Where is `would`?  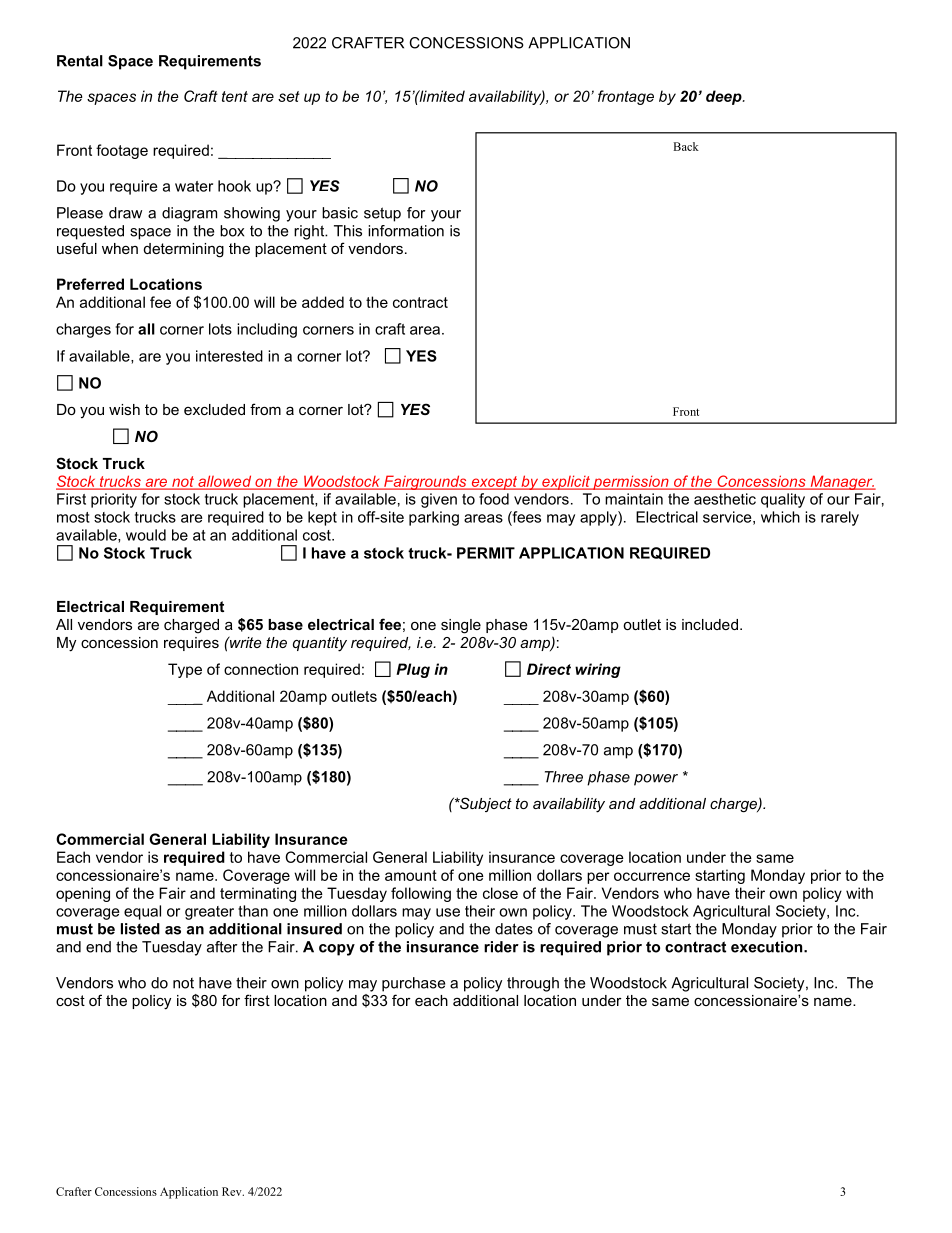 would is located at coordinates (146, 535).
